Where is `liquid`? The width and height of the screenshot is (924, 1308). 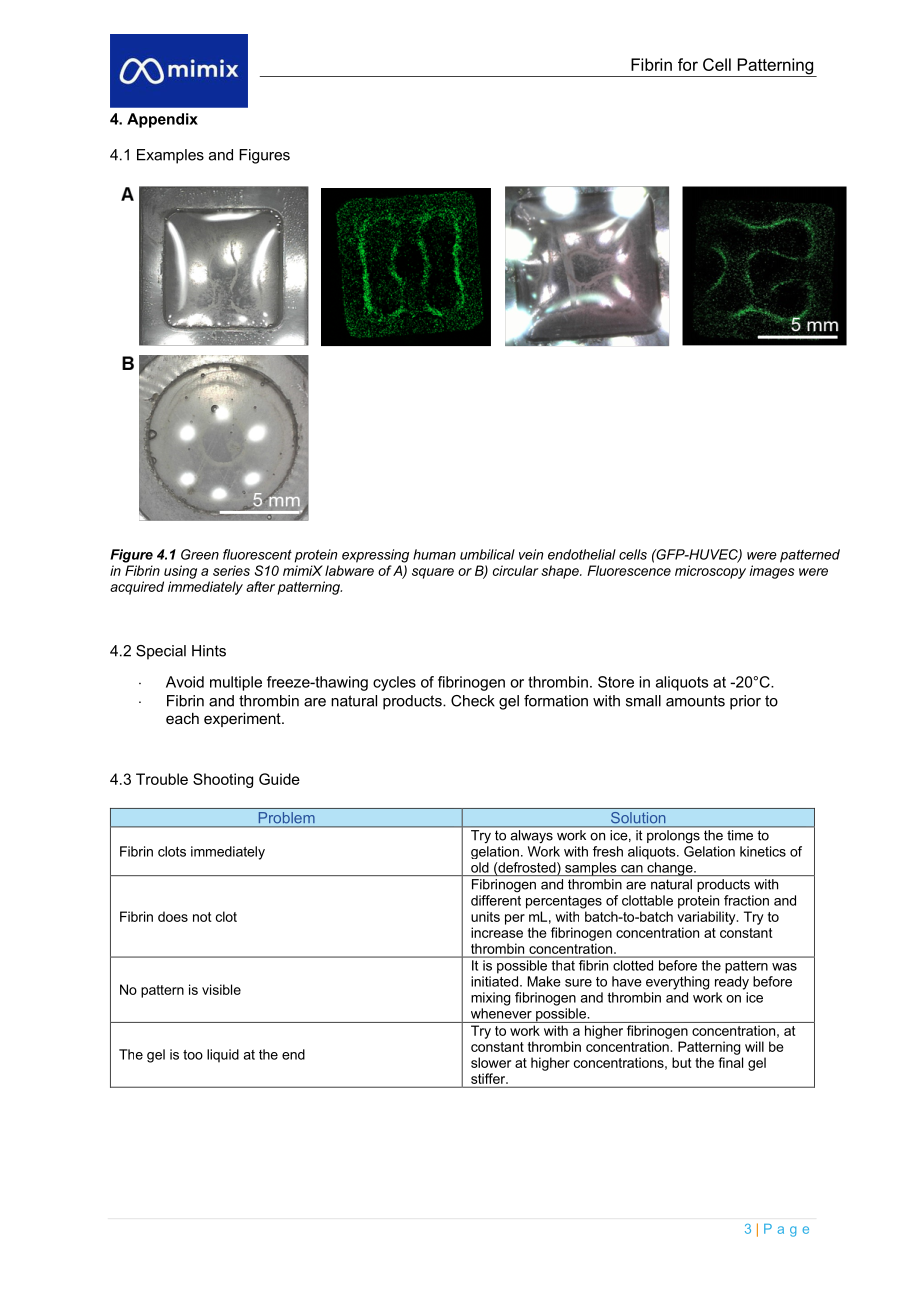 liquid is located at coordinates (223, 1056).
